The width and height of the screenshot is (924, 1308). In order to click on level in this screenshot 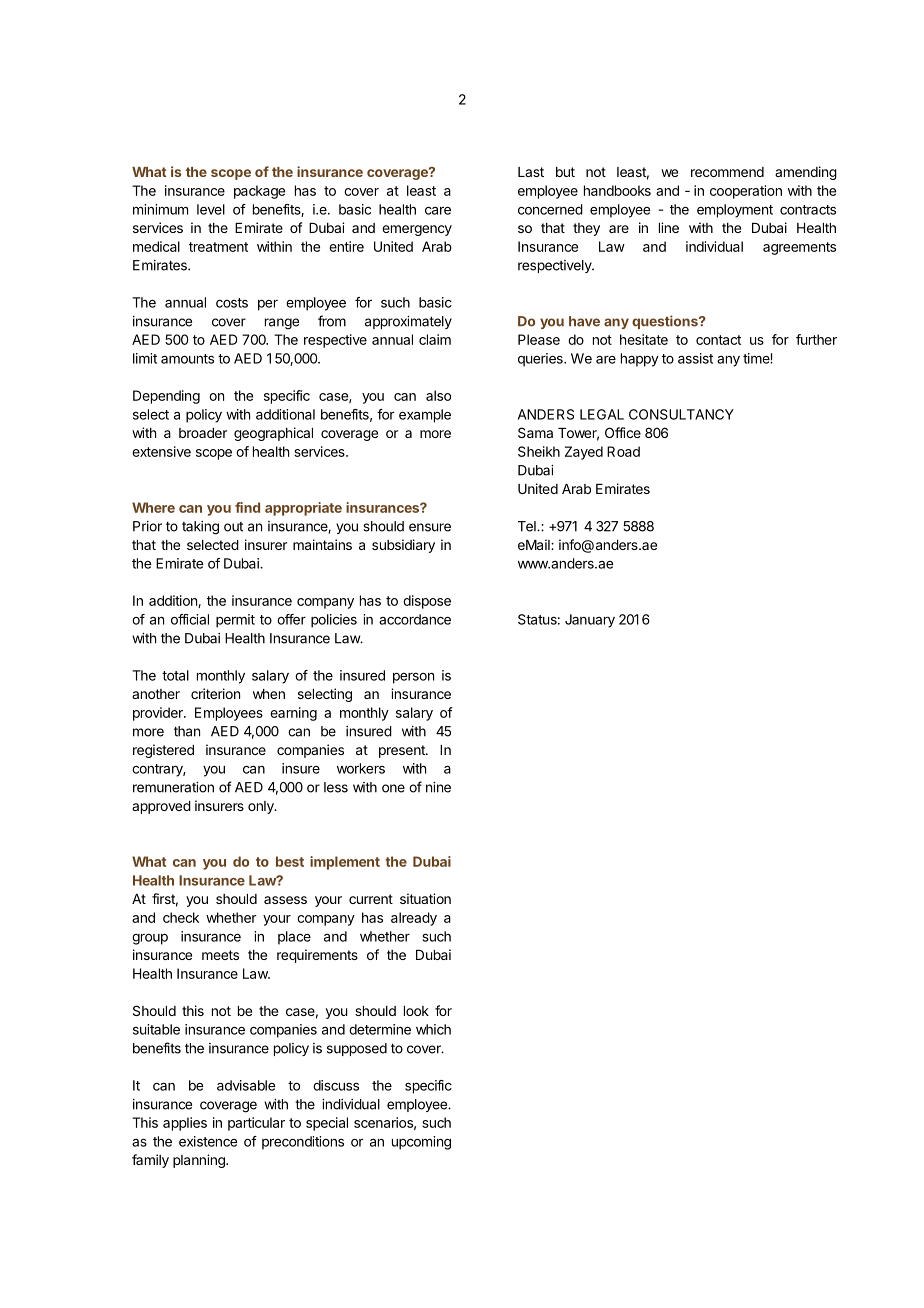, I will do `click(211, 209)`.
